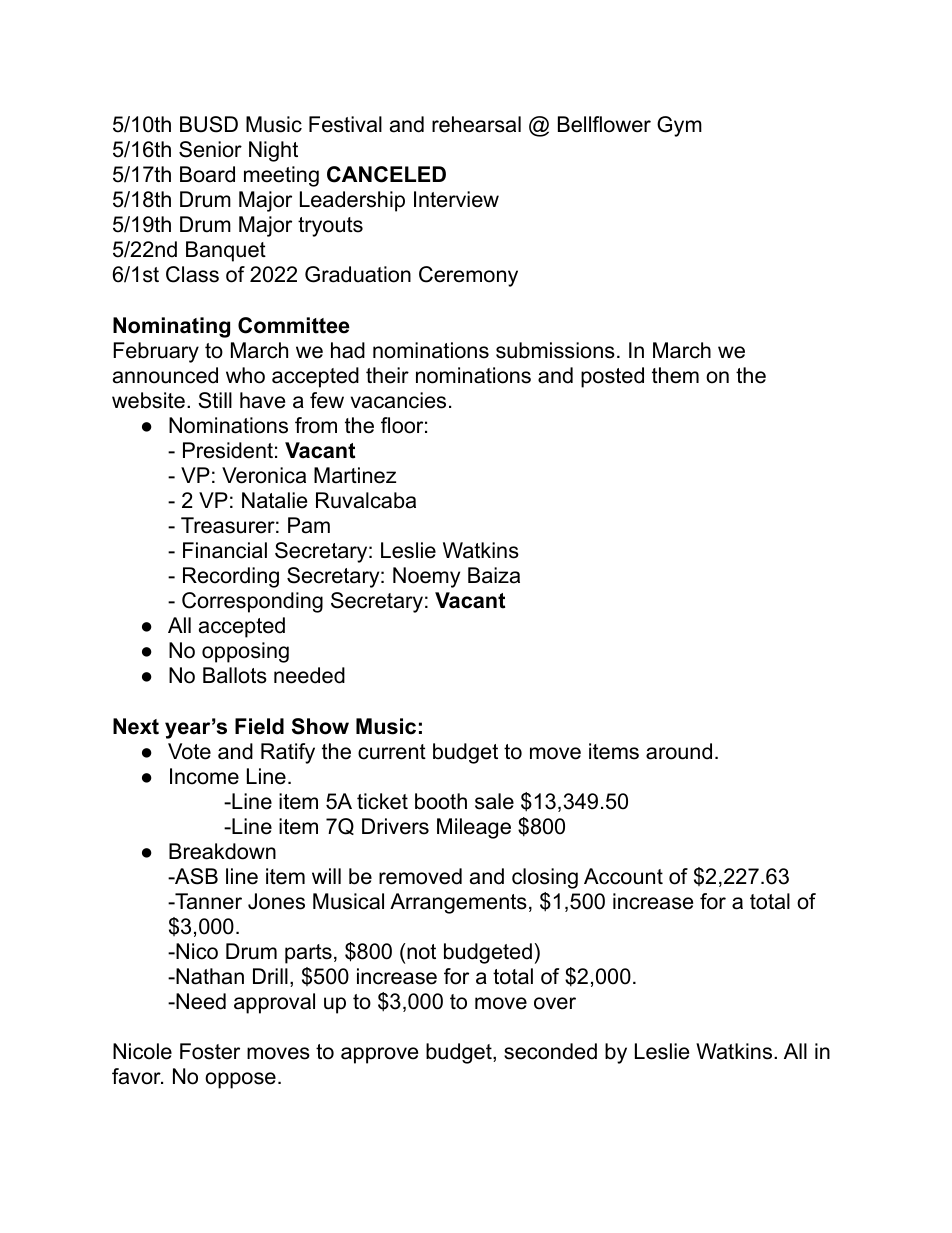  What do you see at coordinates (379, 1055) in the screenshot?
I see `approve` at bounding box center [379, 1055].
